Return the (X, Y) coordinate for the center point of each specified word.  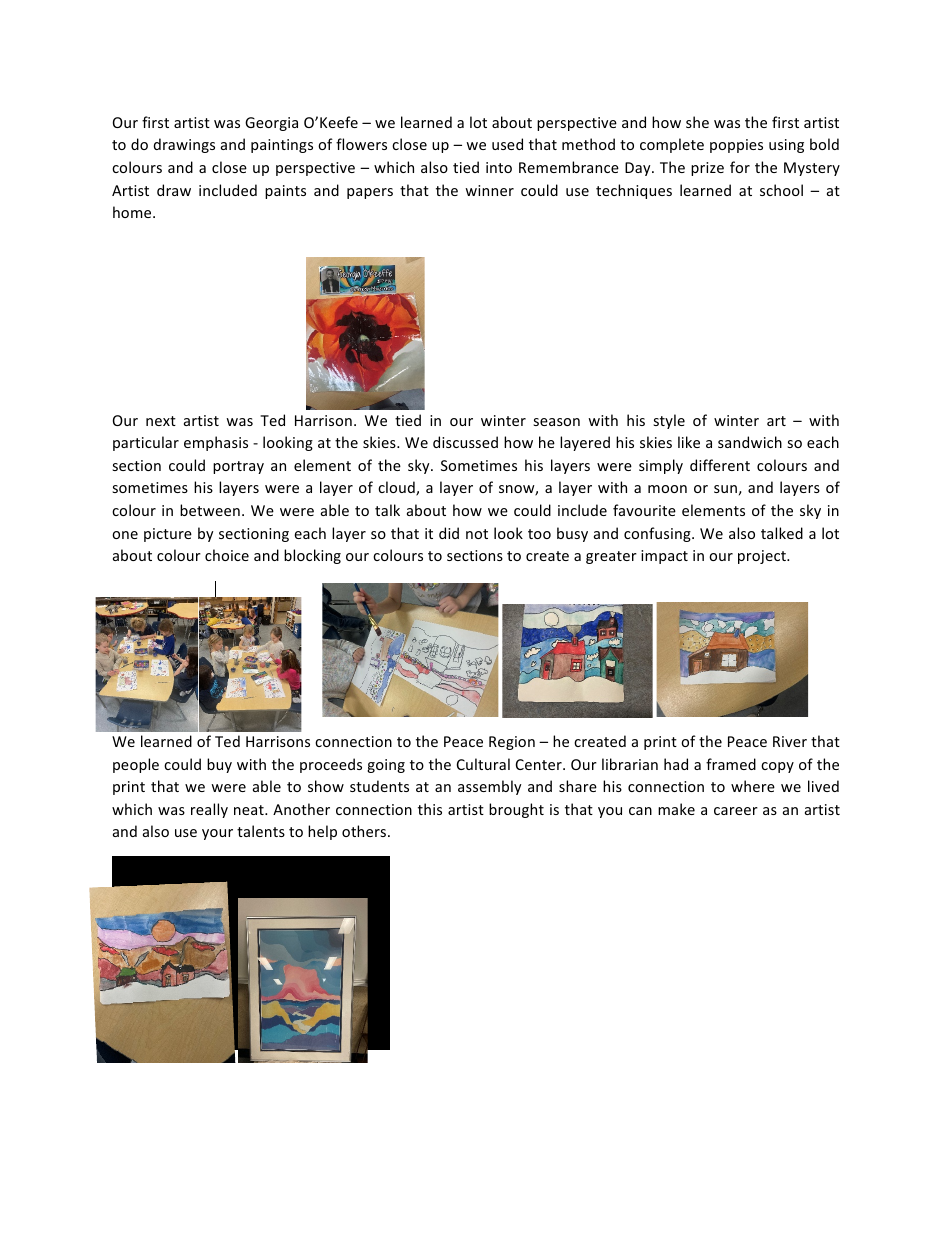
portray (238, 467)
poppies (736, 146)
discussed (465, 442)
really (209, 810)
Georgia (271, 124)
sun (725, 489)
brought (516, 810)
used (507, 144)
